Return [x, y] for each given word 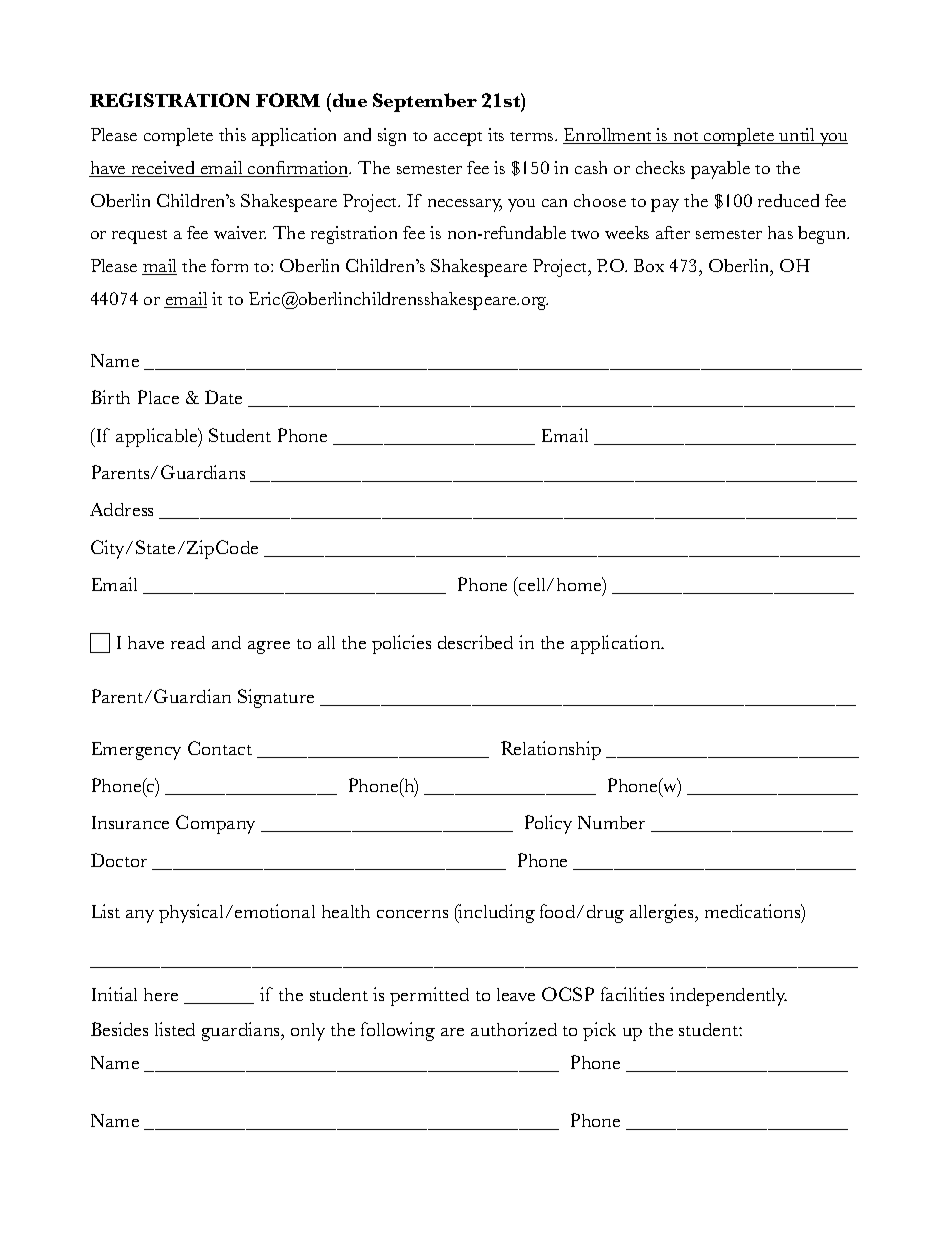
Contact [220, 748]
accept [458, 139]
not [686, 138]
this [232, 134]
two [585, 234]
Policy [548, 824]
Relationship [551, 750]
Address [121, 509]
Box [649, 265]
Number [611, 822]
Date [223, 397]
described [475, 642]
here [161, 994]
